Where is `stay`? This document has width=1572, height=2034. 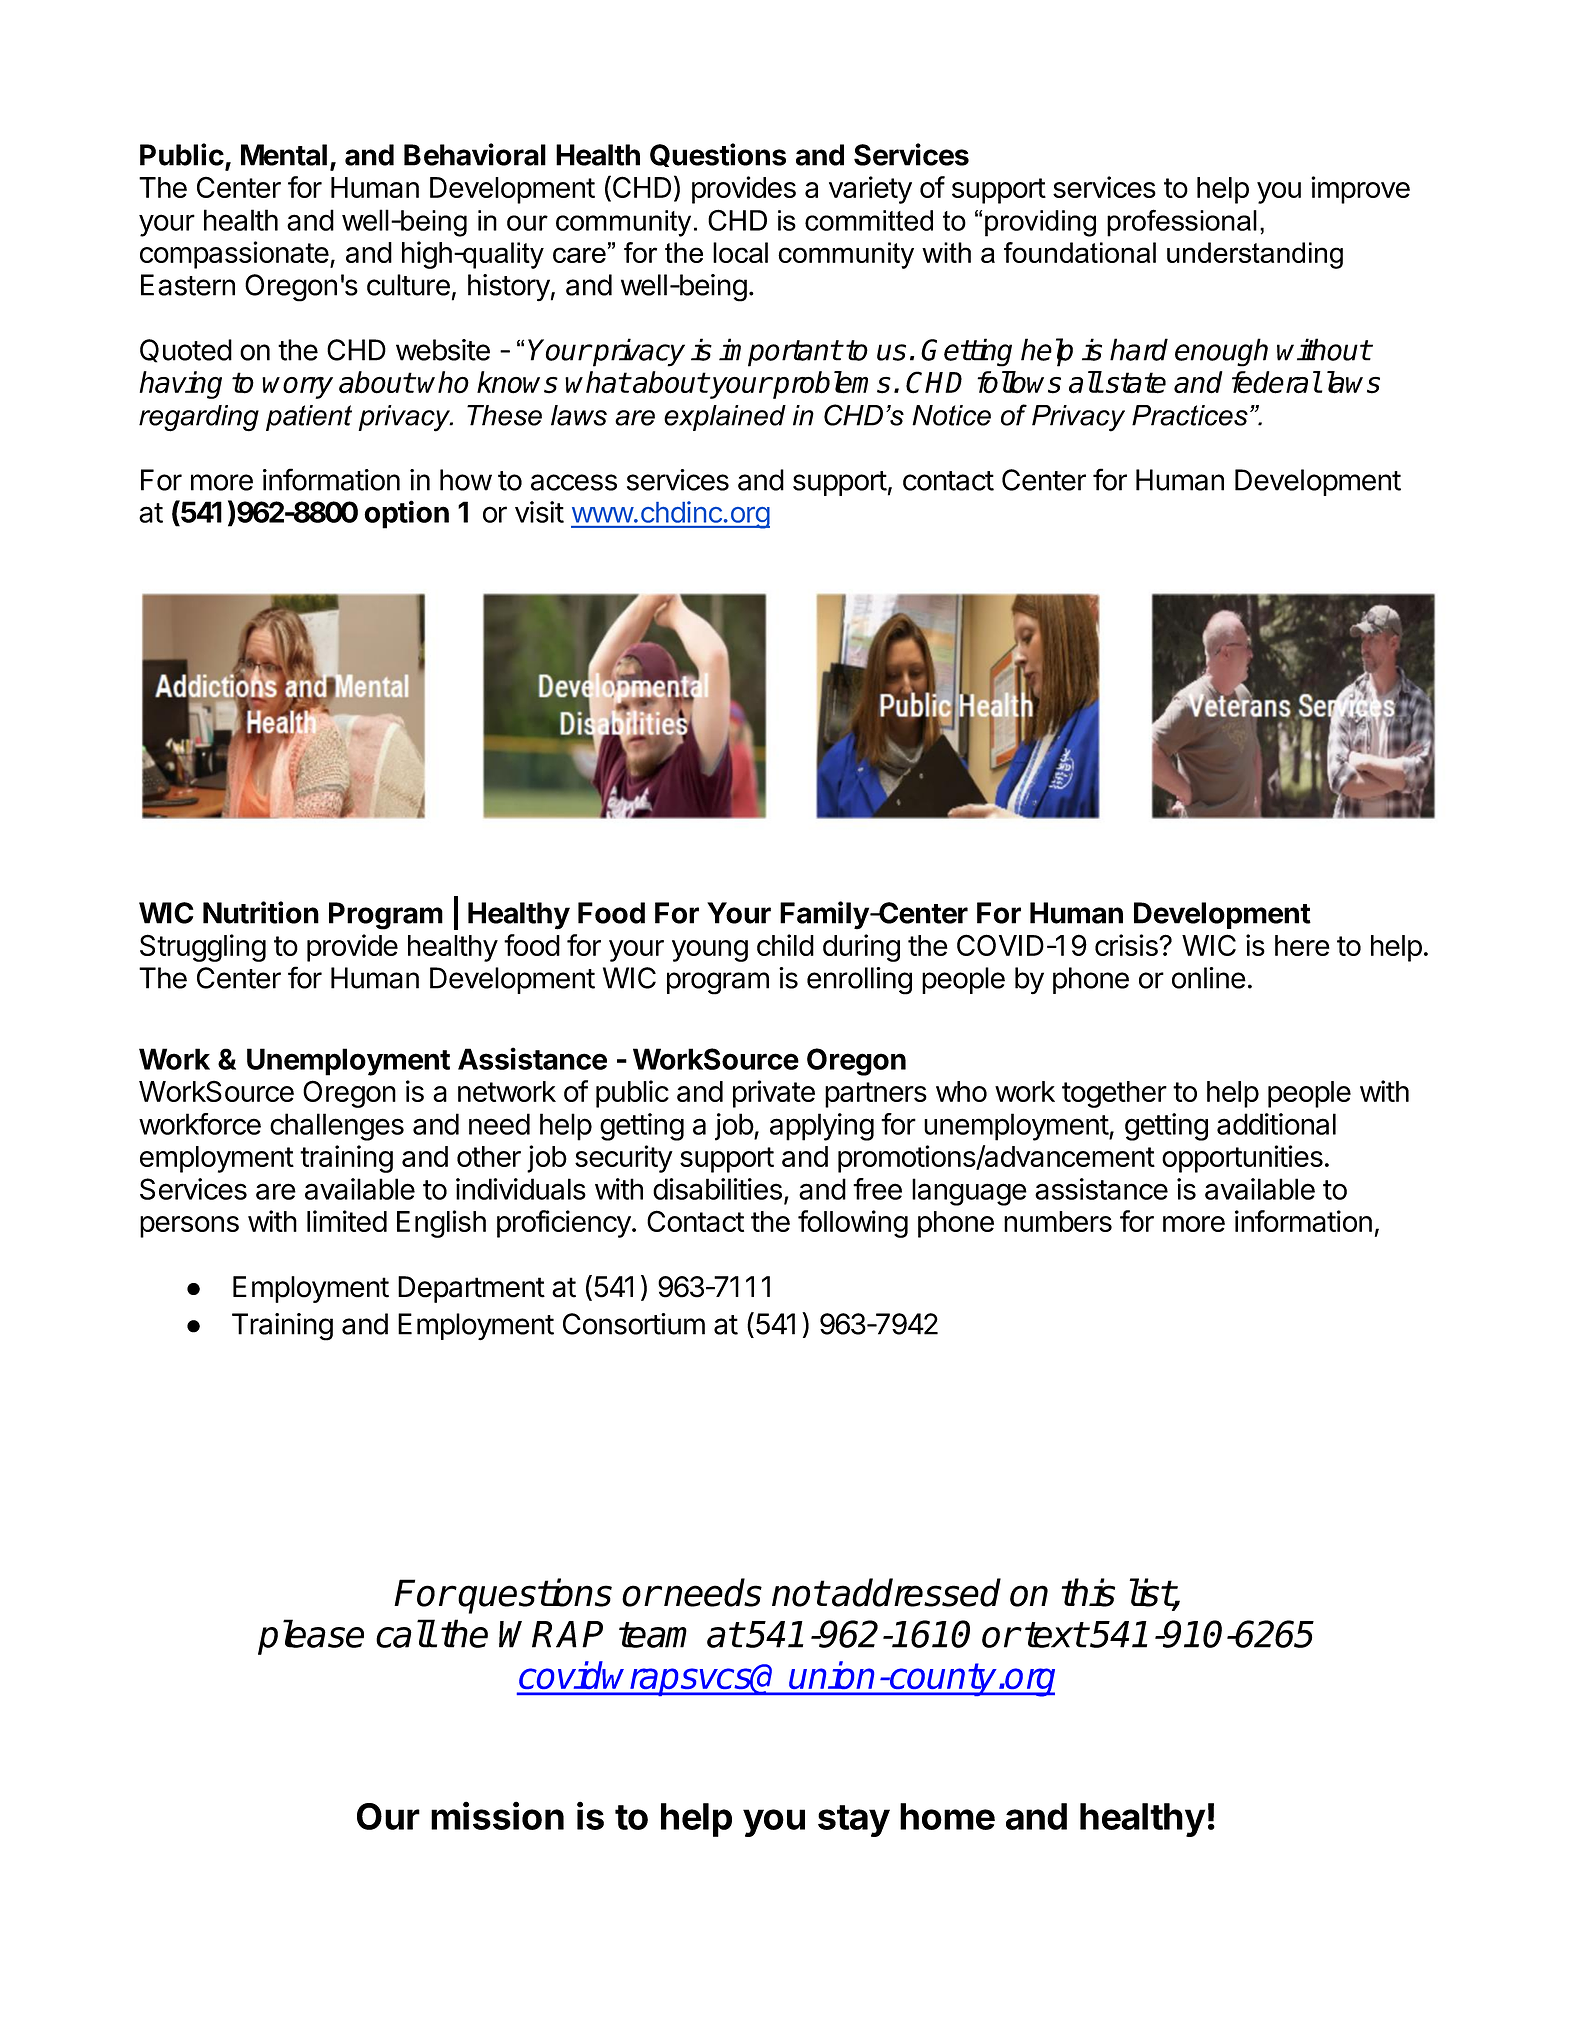
stay is located at coordinates (854, 1821).
